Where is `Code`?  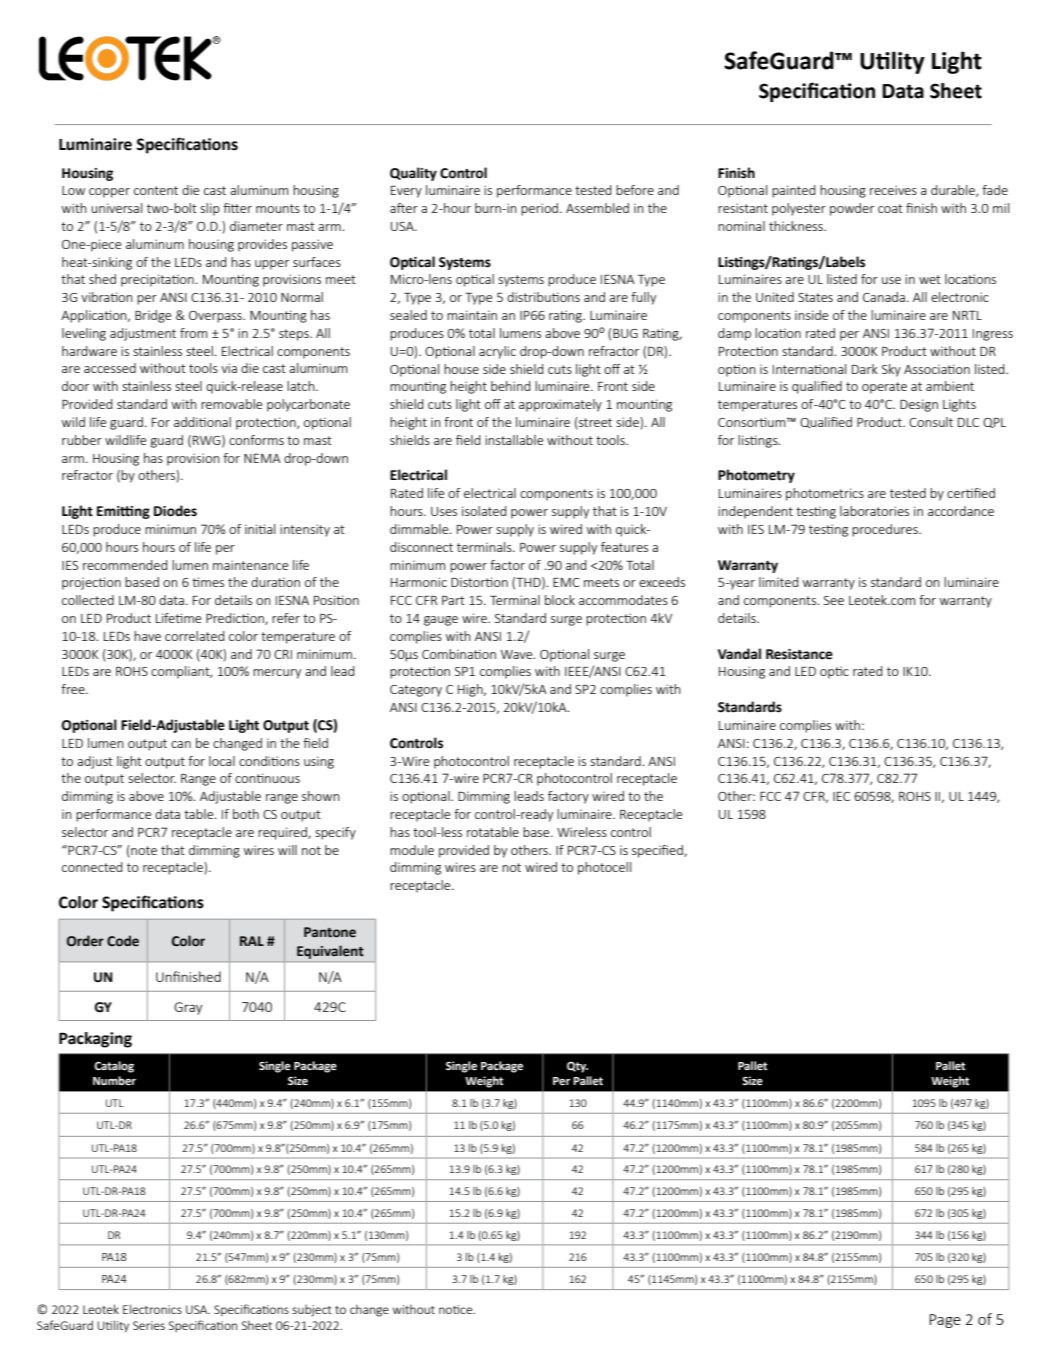 Code is located at coordinates (123, 941).
